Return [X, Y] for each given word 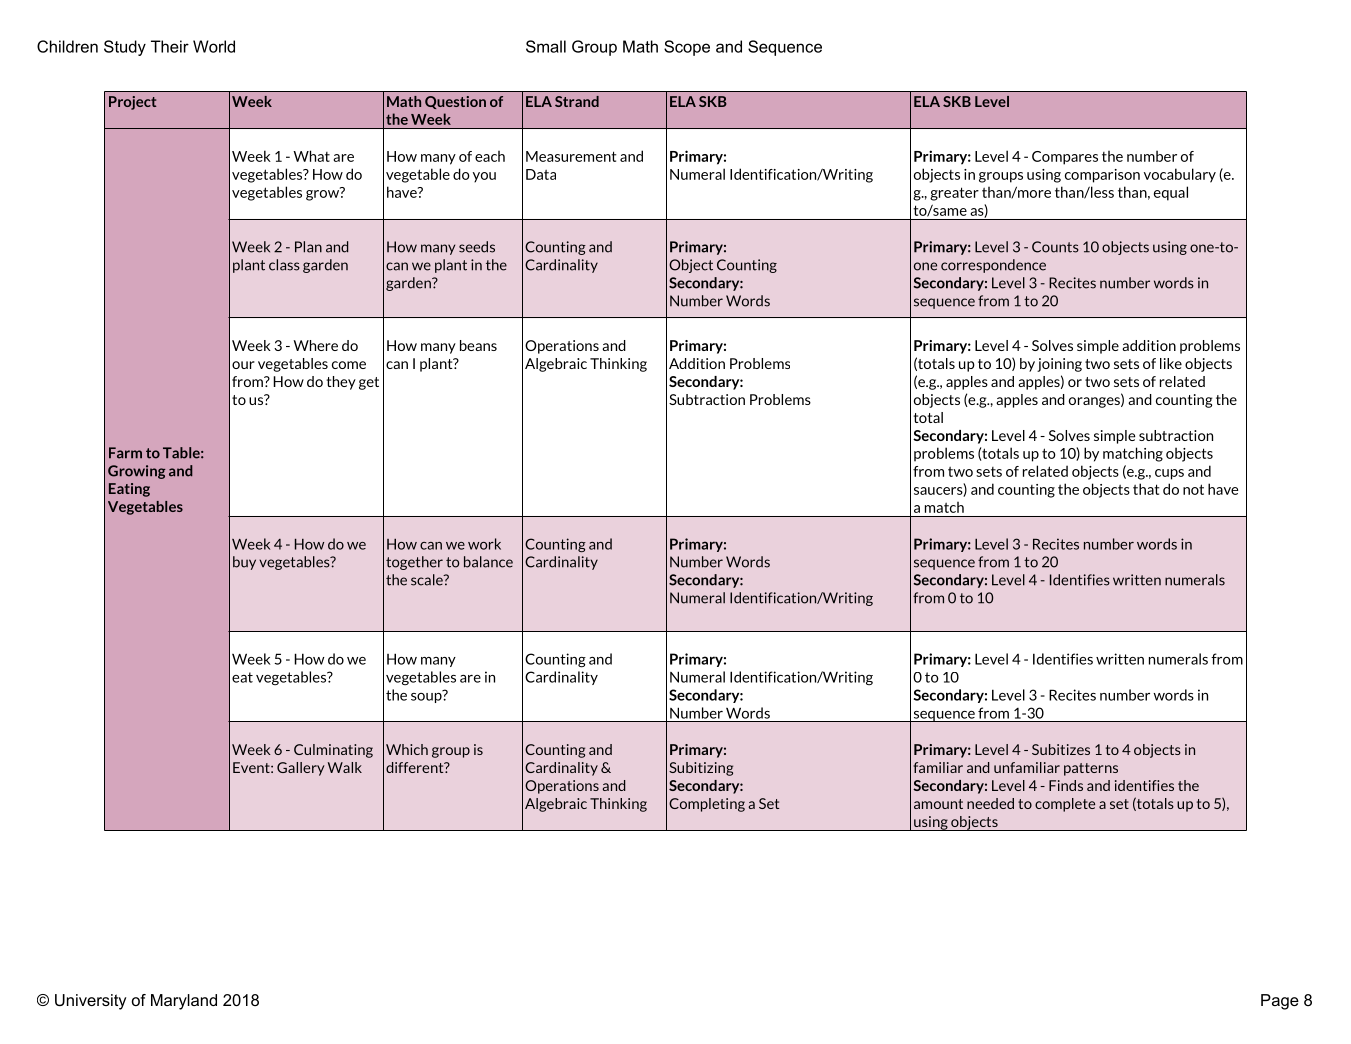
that [1146, 489]
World [214, 46]
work [484, 544]
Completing [707, 805]
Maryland [184, 1002]
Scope [687, 48]
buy [244, 563]
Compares [1065, 158]
